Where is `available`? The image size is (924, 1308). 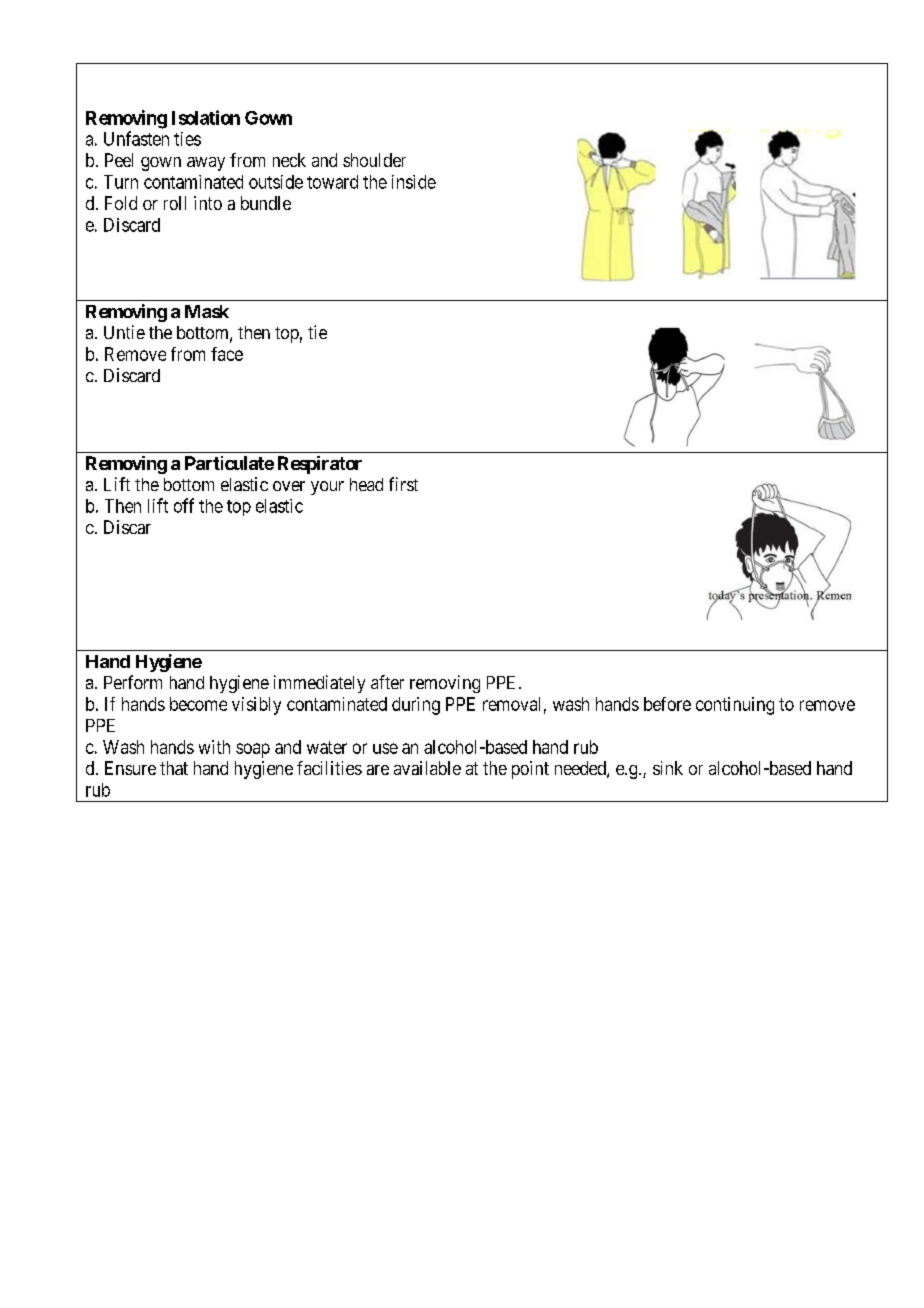 available is located at coordinates (427, 768).
